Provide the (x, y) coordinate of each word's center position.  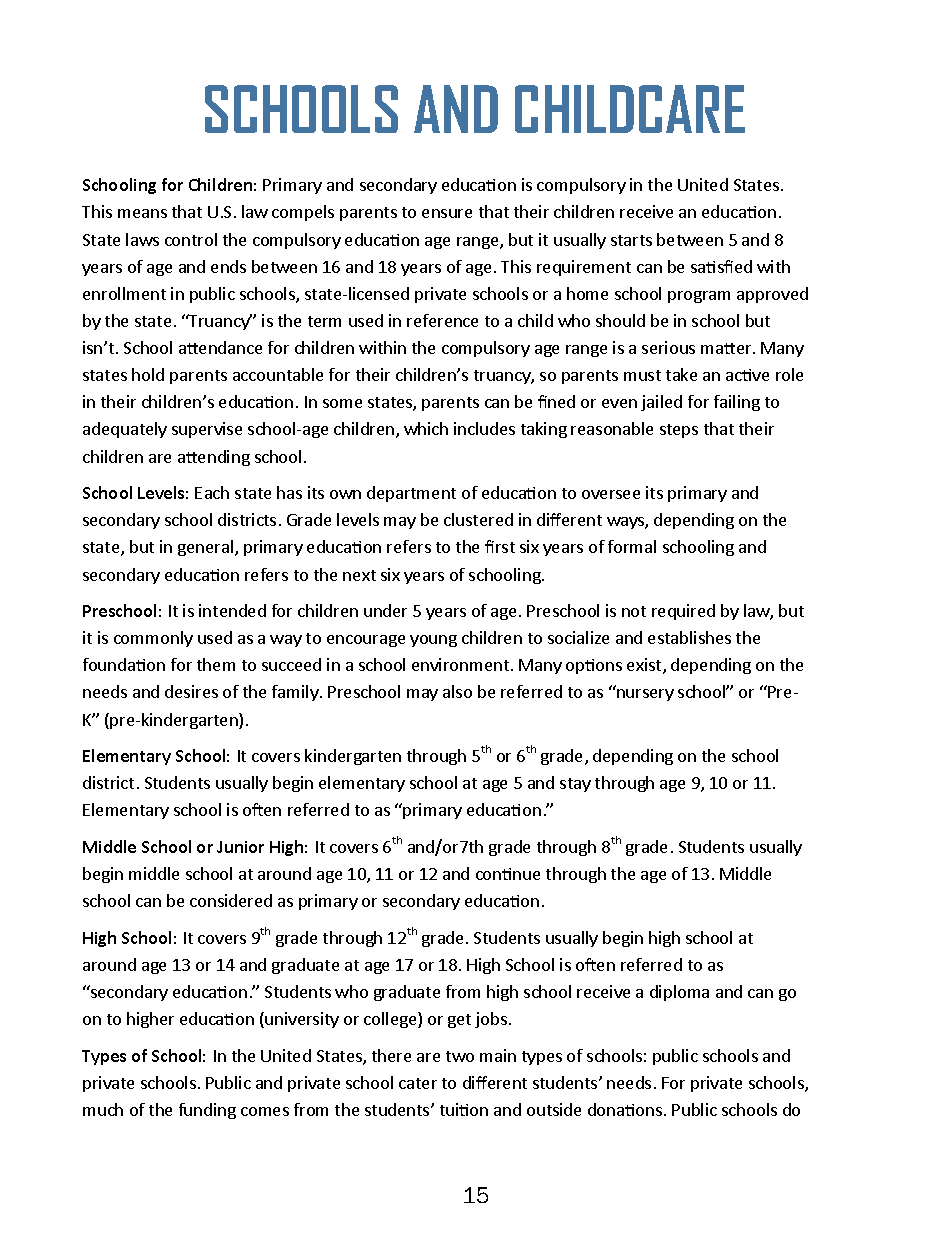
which (426, 428)
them (216, 664)
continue (508, 874)
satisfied (721, 266)
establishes (689, 637)
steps (679, 431)
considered (231, 900)
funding (207, 1111)
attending (214, 458)
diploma (679, 993)
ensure (447, 213)
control (191, 239)
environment (460, 664)
